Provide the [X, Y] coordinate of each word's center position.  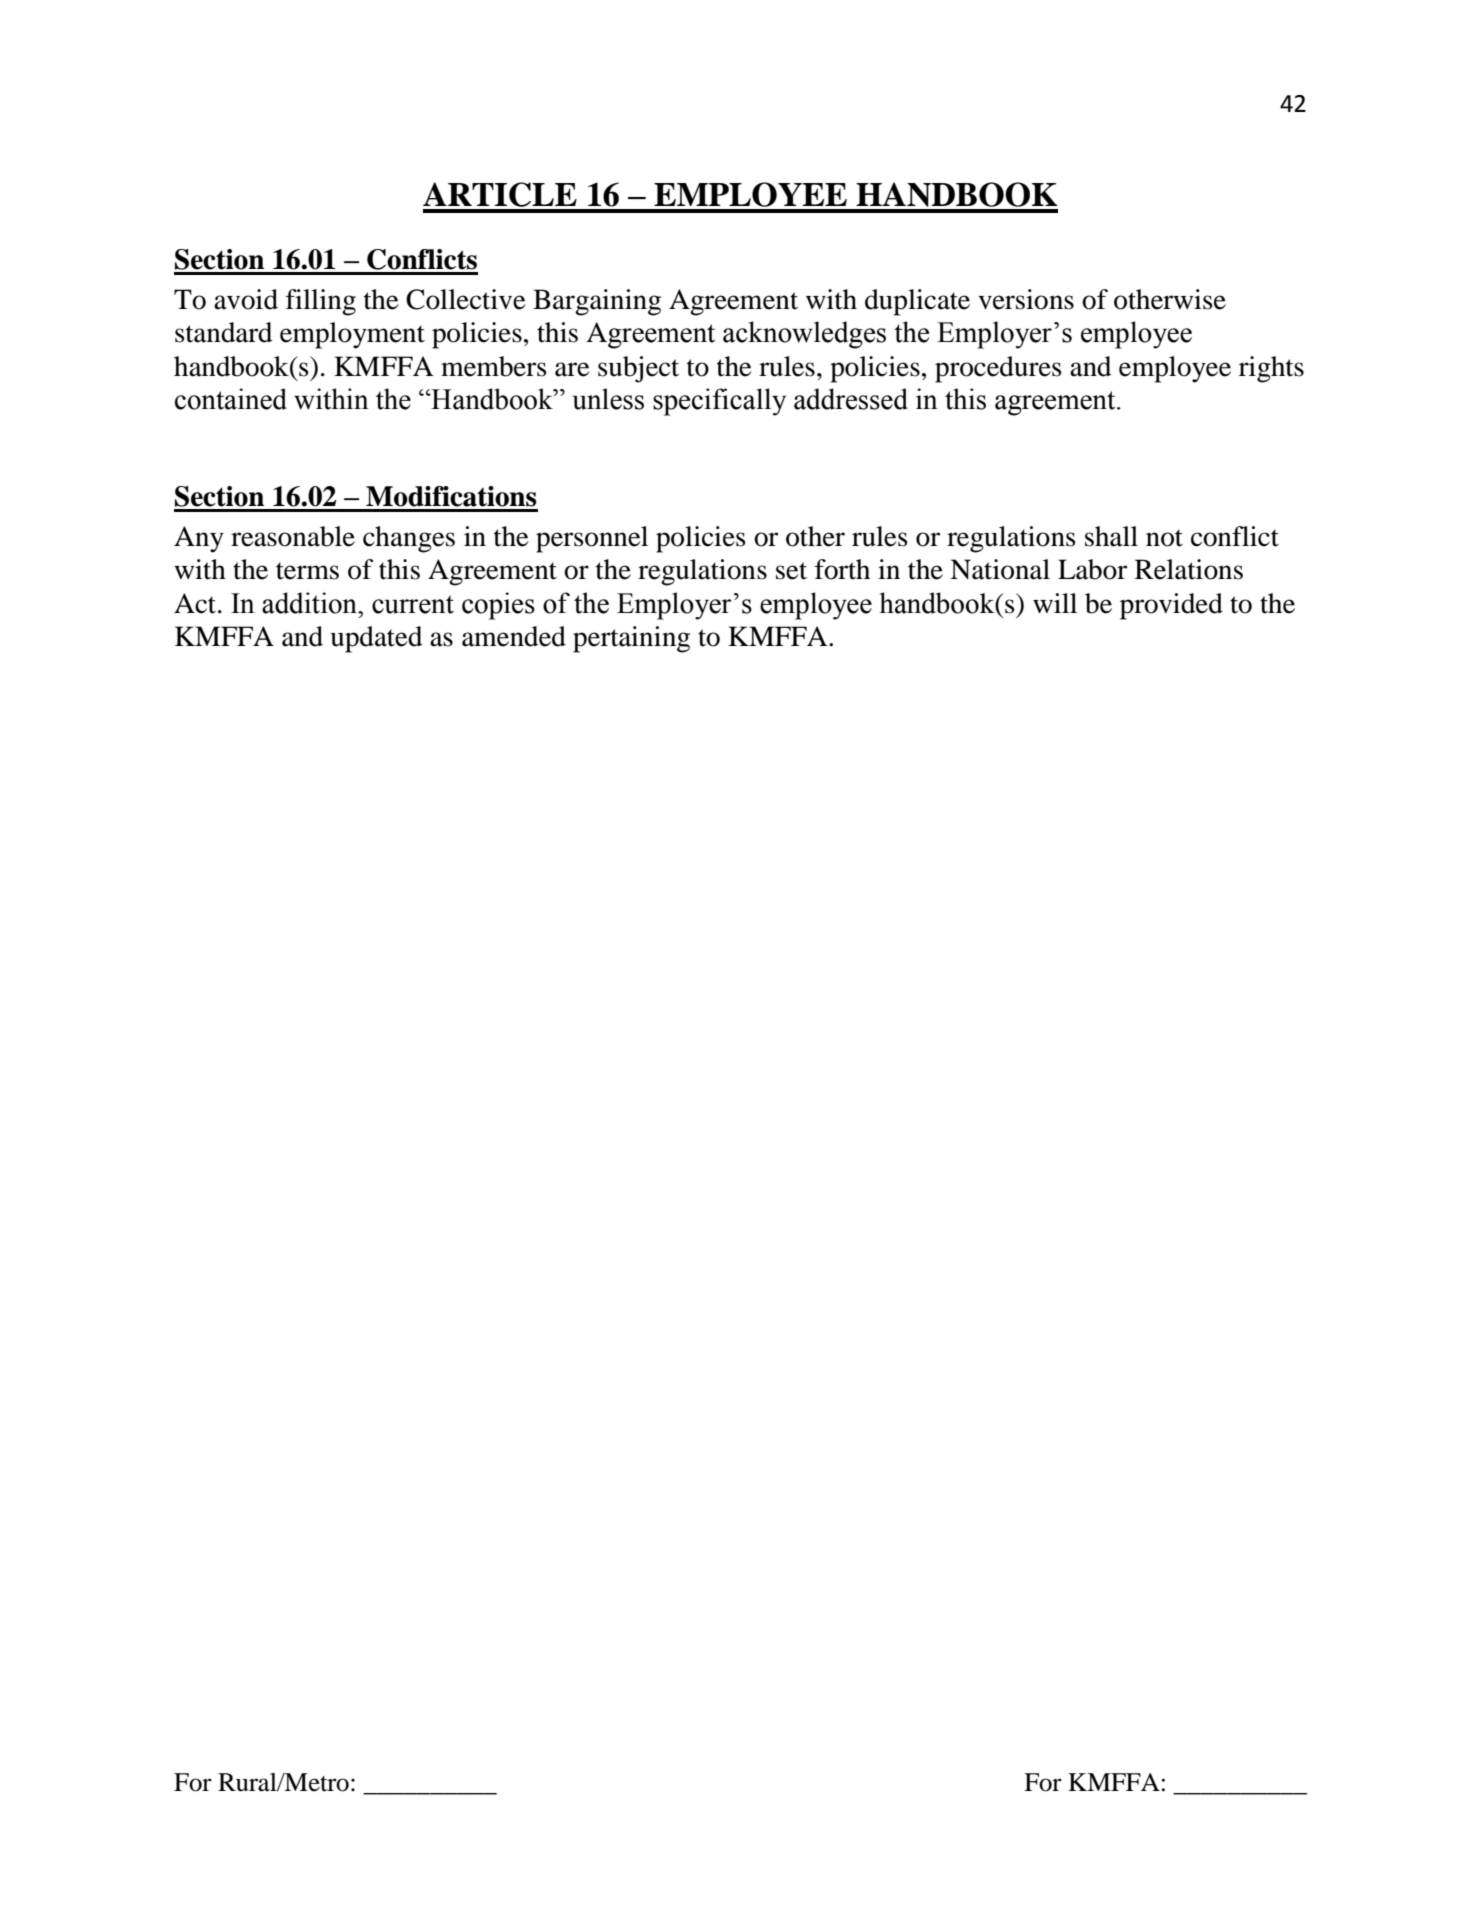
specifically [719, 402]
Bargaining [597, 302]
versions [1026, 299]
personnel [592, 539]
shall [1111, 536]
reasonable [293, 536]
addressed [851, 399]
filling [321, 302]
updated [376, 639]
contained [231, 399]
